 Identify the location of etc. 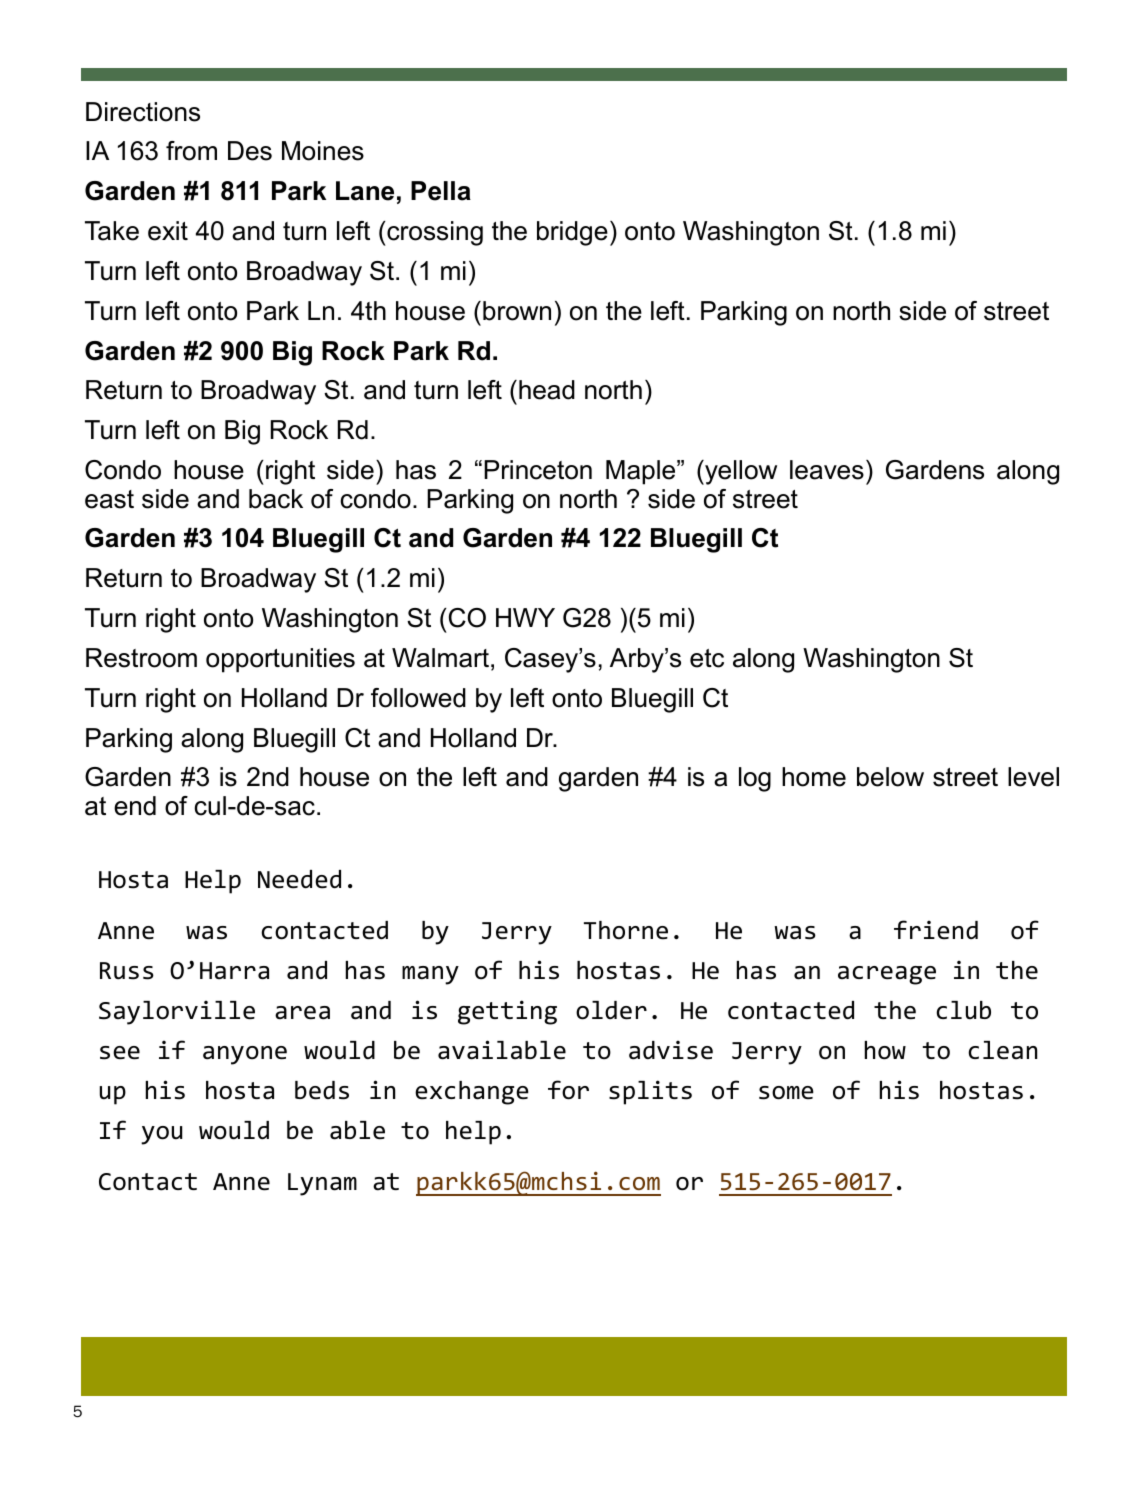
(707, 658).
